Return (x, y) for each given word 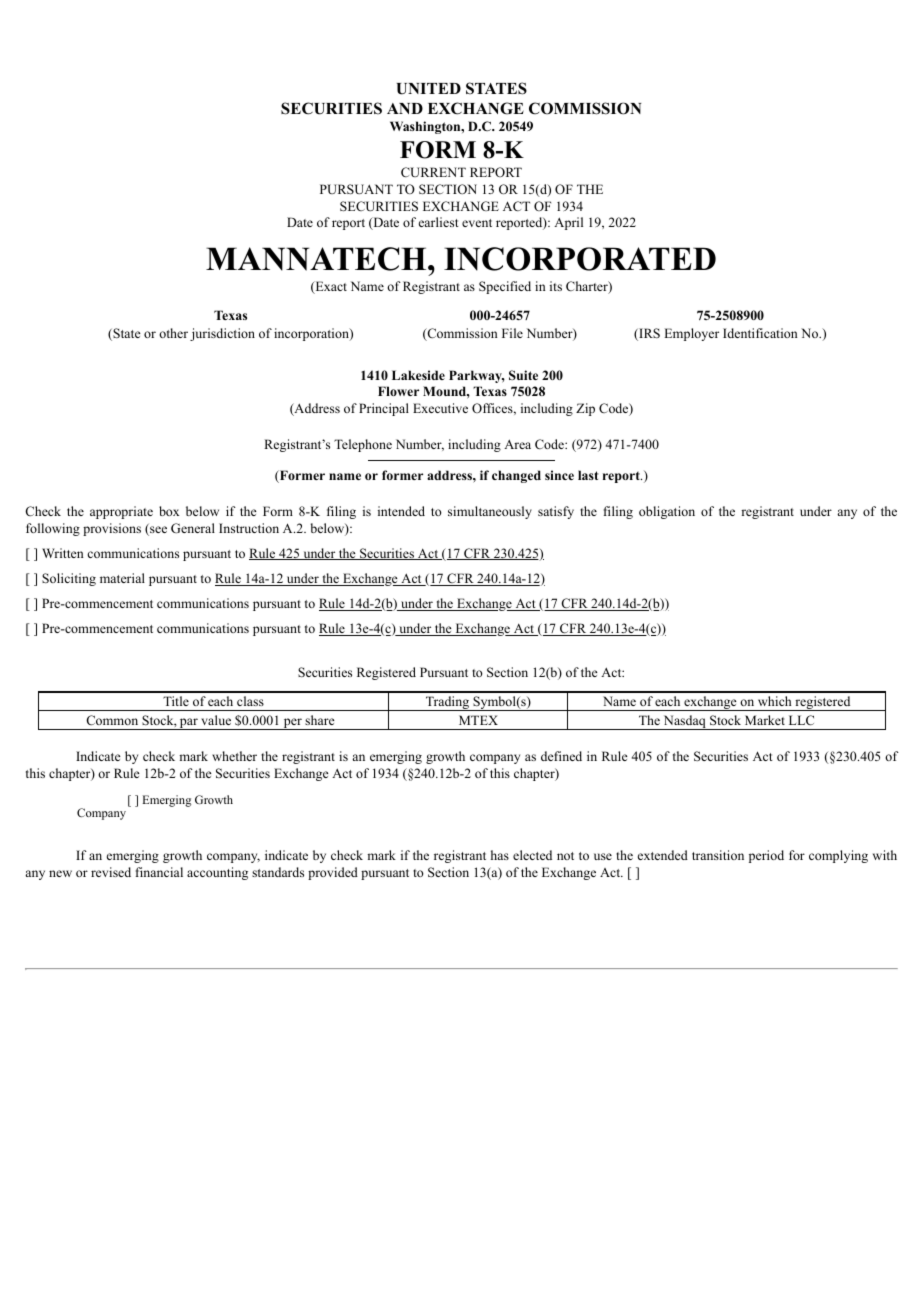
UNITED (429, 89)
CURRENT (433, 172)
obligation (667, 512)
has (500, 855)
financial (159, 872)
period (766, 856)
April (568, 223)
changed (516, 476)
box (169, 511)
